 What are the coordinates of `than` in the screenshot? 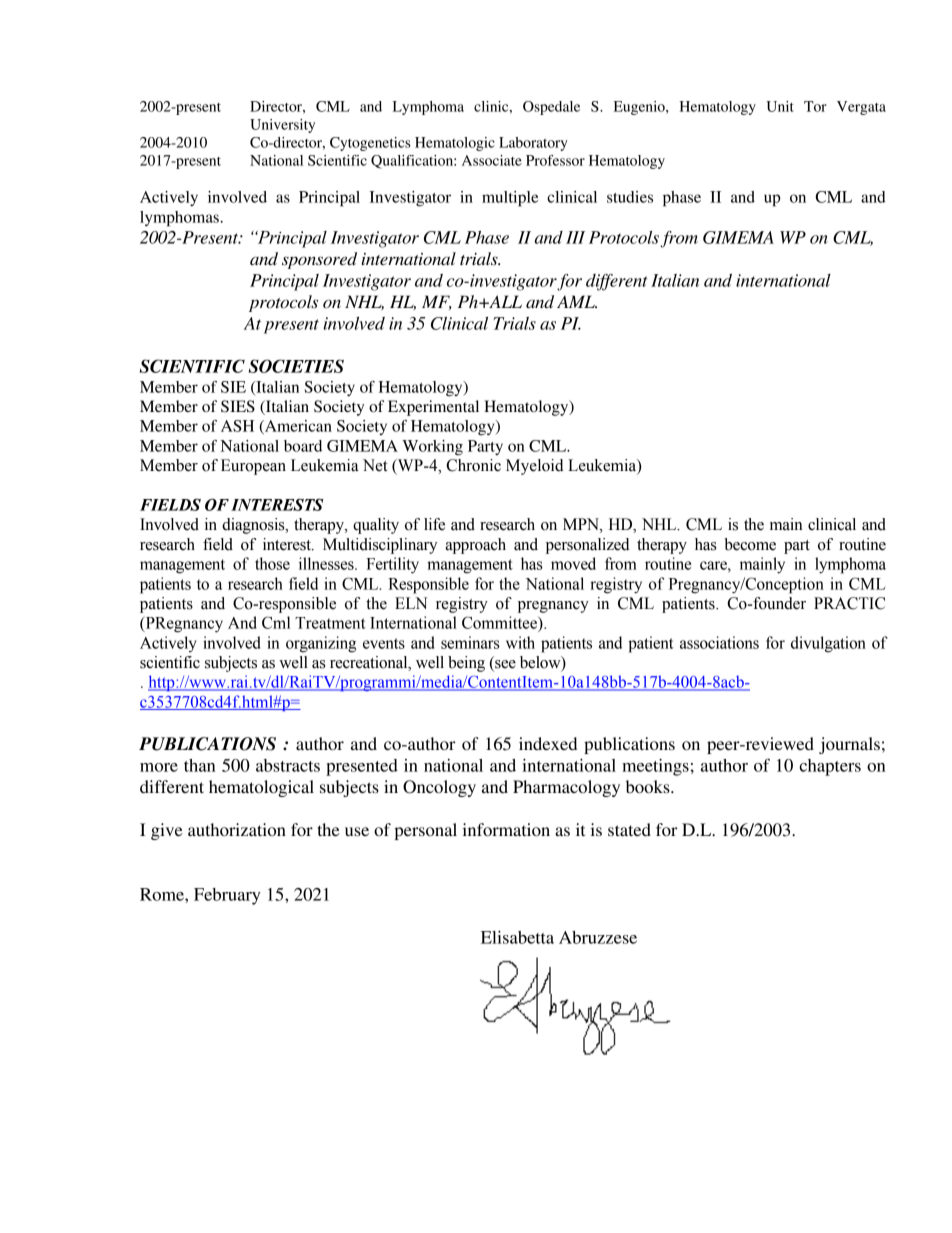 It's located at (200, 765).
